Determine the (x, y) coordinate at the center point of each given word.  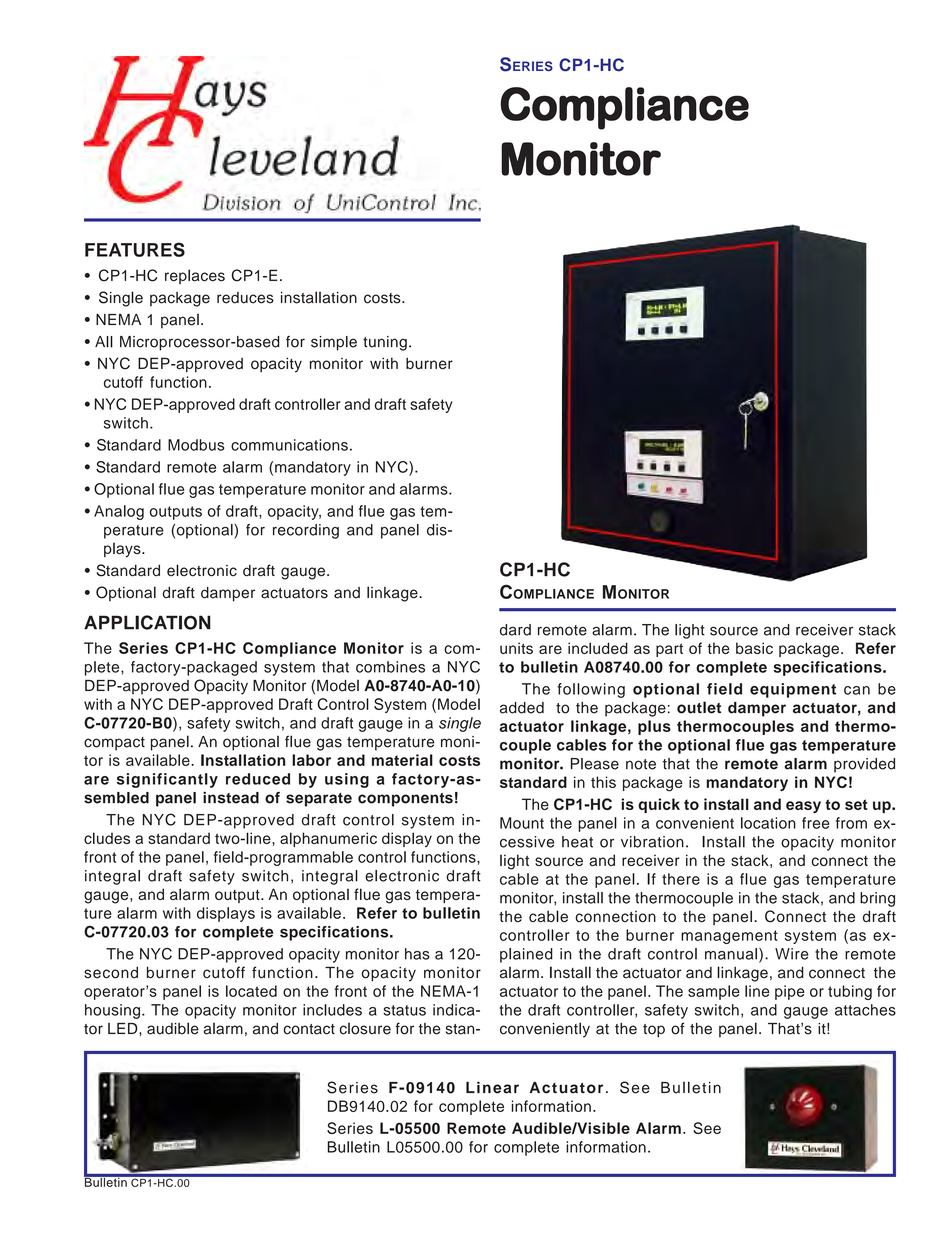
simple (334, 343)
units (516, 648)
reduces (245, 298)
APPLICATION (147, 622)
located (251, 991)
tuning (385, 343)
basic (754, 648)
